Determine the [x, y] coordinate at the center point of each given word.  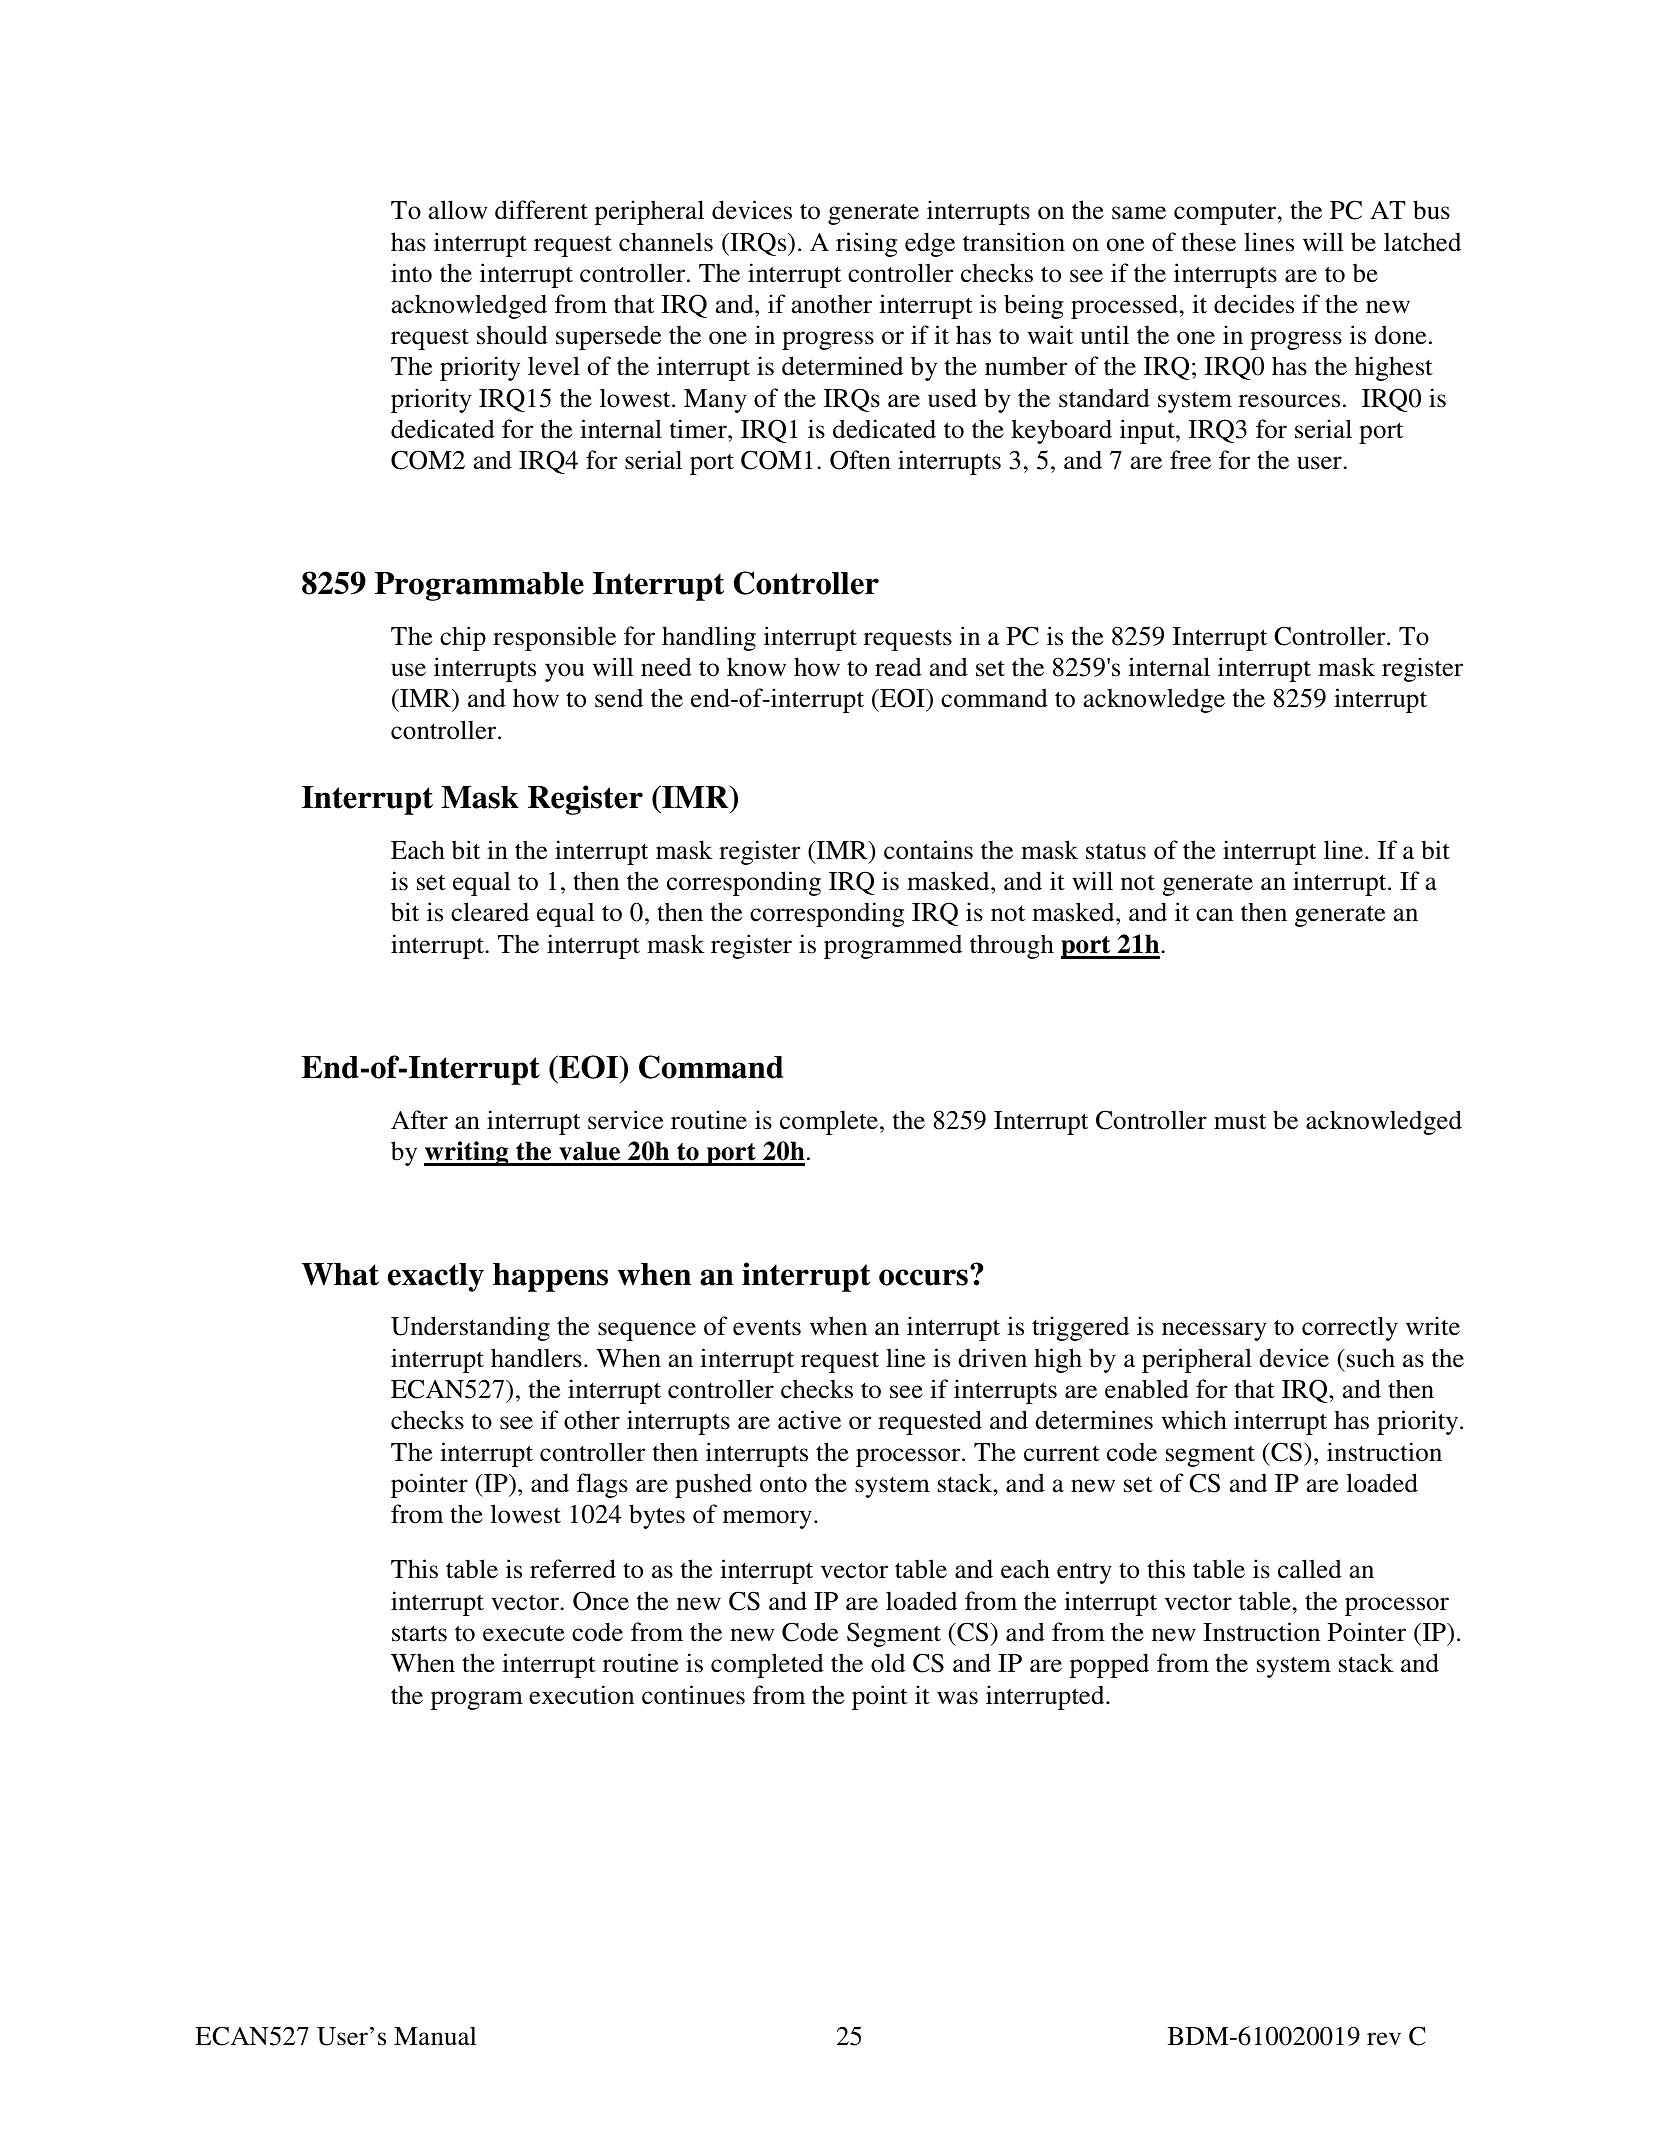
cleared [490, 912]
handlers [536, 1358]
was [957, 1698]
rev [1384, 2038]
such [1371, 1358]
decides [1254, 304]
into [411, 273]
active [809, 1420]
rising [866, 244]
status [1116, 851]
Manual [435, 2036]
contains [928, 850]
